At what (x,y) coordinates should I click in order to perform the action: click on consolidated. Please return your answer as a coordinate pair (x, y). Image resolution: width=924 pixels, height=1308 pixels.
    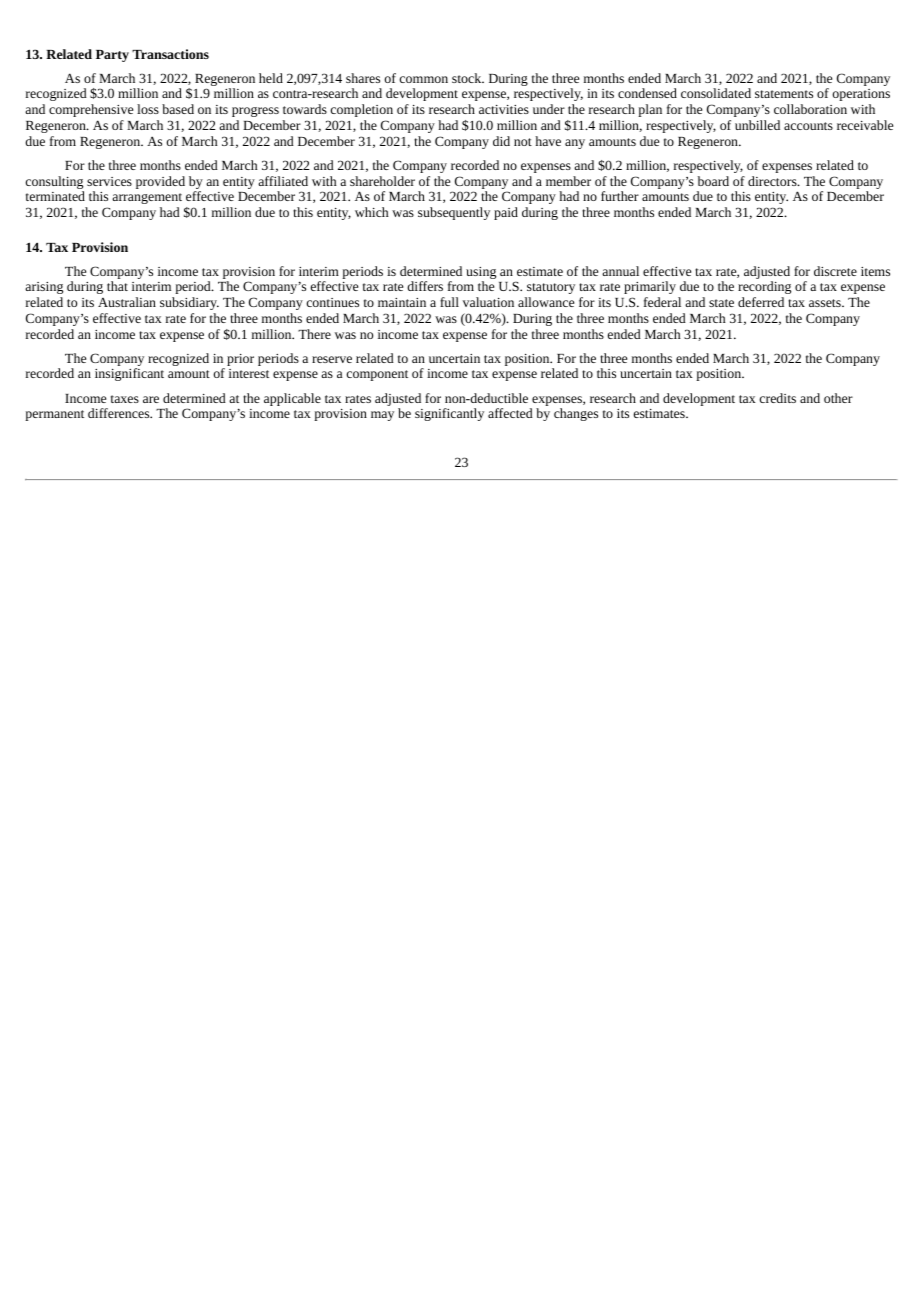
    Looking at the image, I should click on (716, 93).
